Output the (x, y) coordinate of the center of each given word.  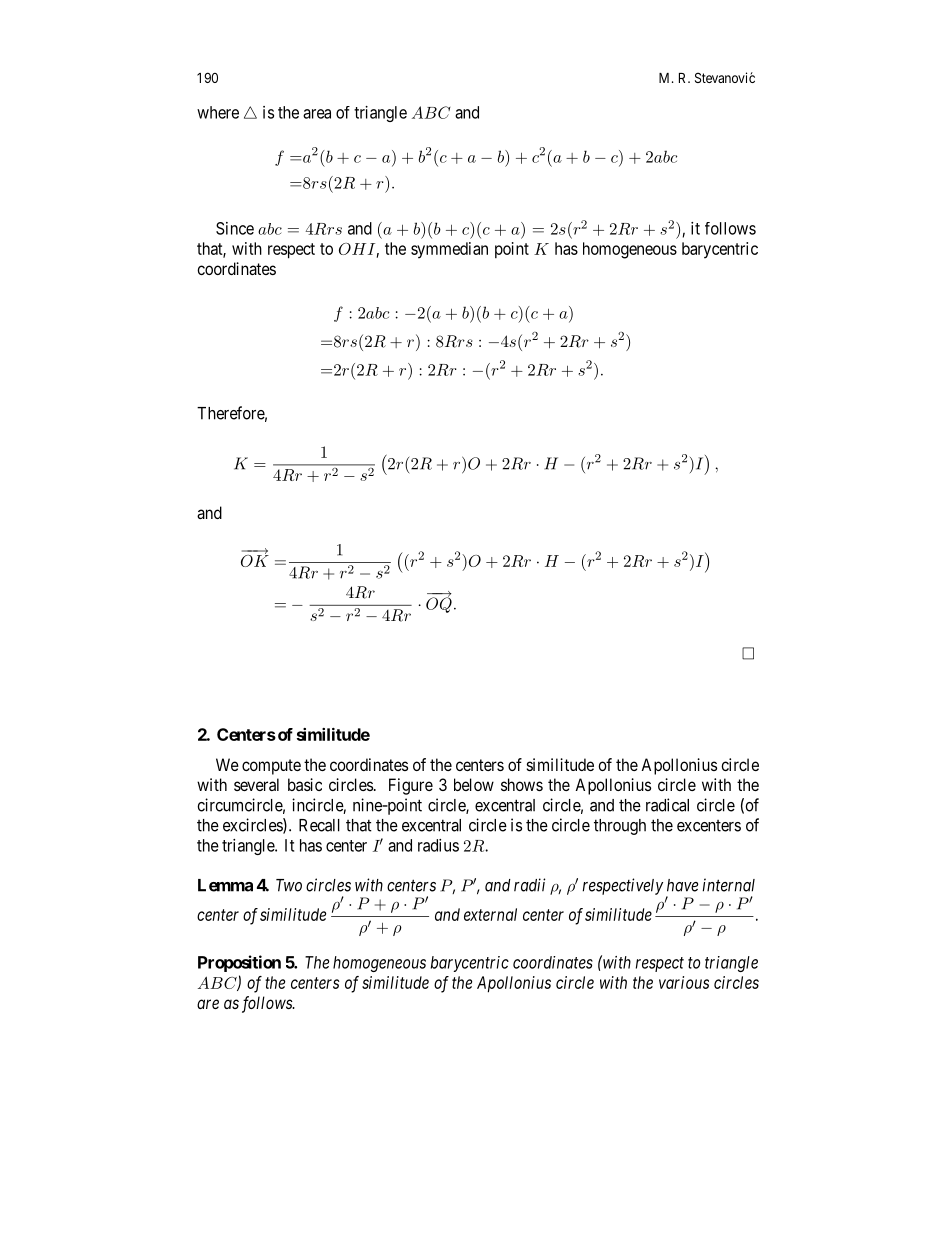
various (684, 982)
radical (667, 805)
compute (271, 767)
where (218, 112)
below (474, 784)
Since (235, 228)
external (490, 914)
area (317, 114)
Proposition (239, 963)
